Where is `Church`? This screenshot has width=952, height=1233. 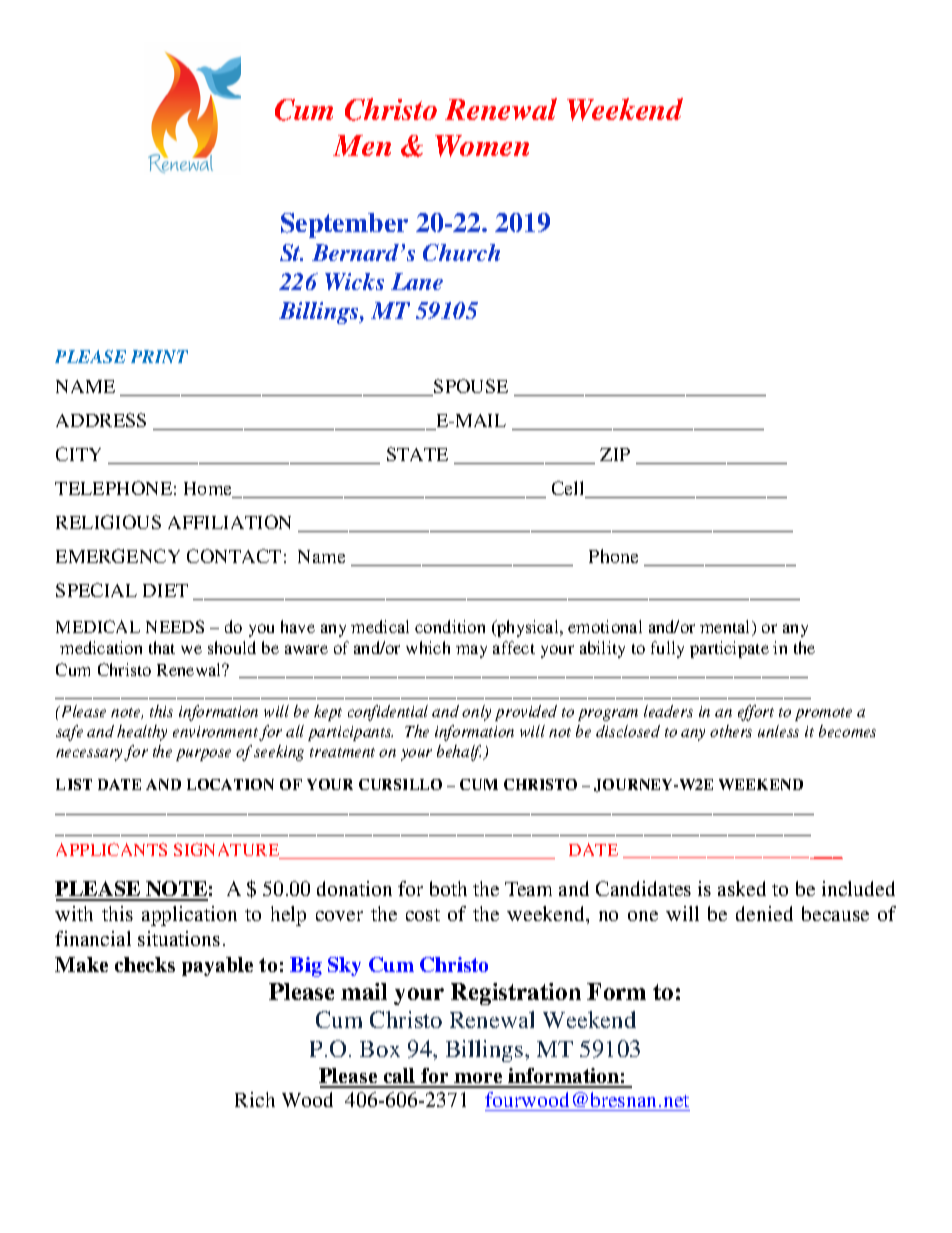
Church is located at coordinates (461, 252).
